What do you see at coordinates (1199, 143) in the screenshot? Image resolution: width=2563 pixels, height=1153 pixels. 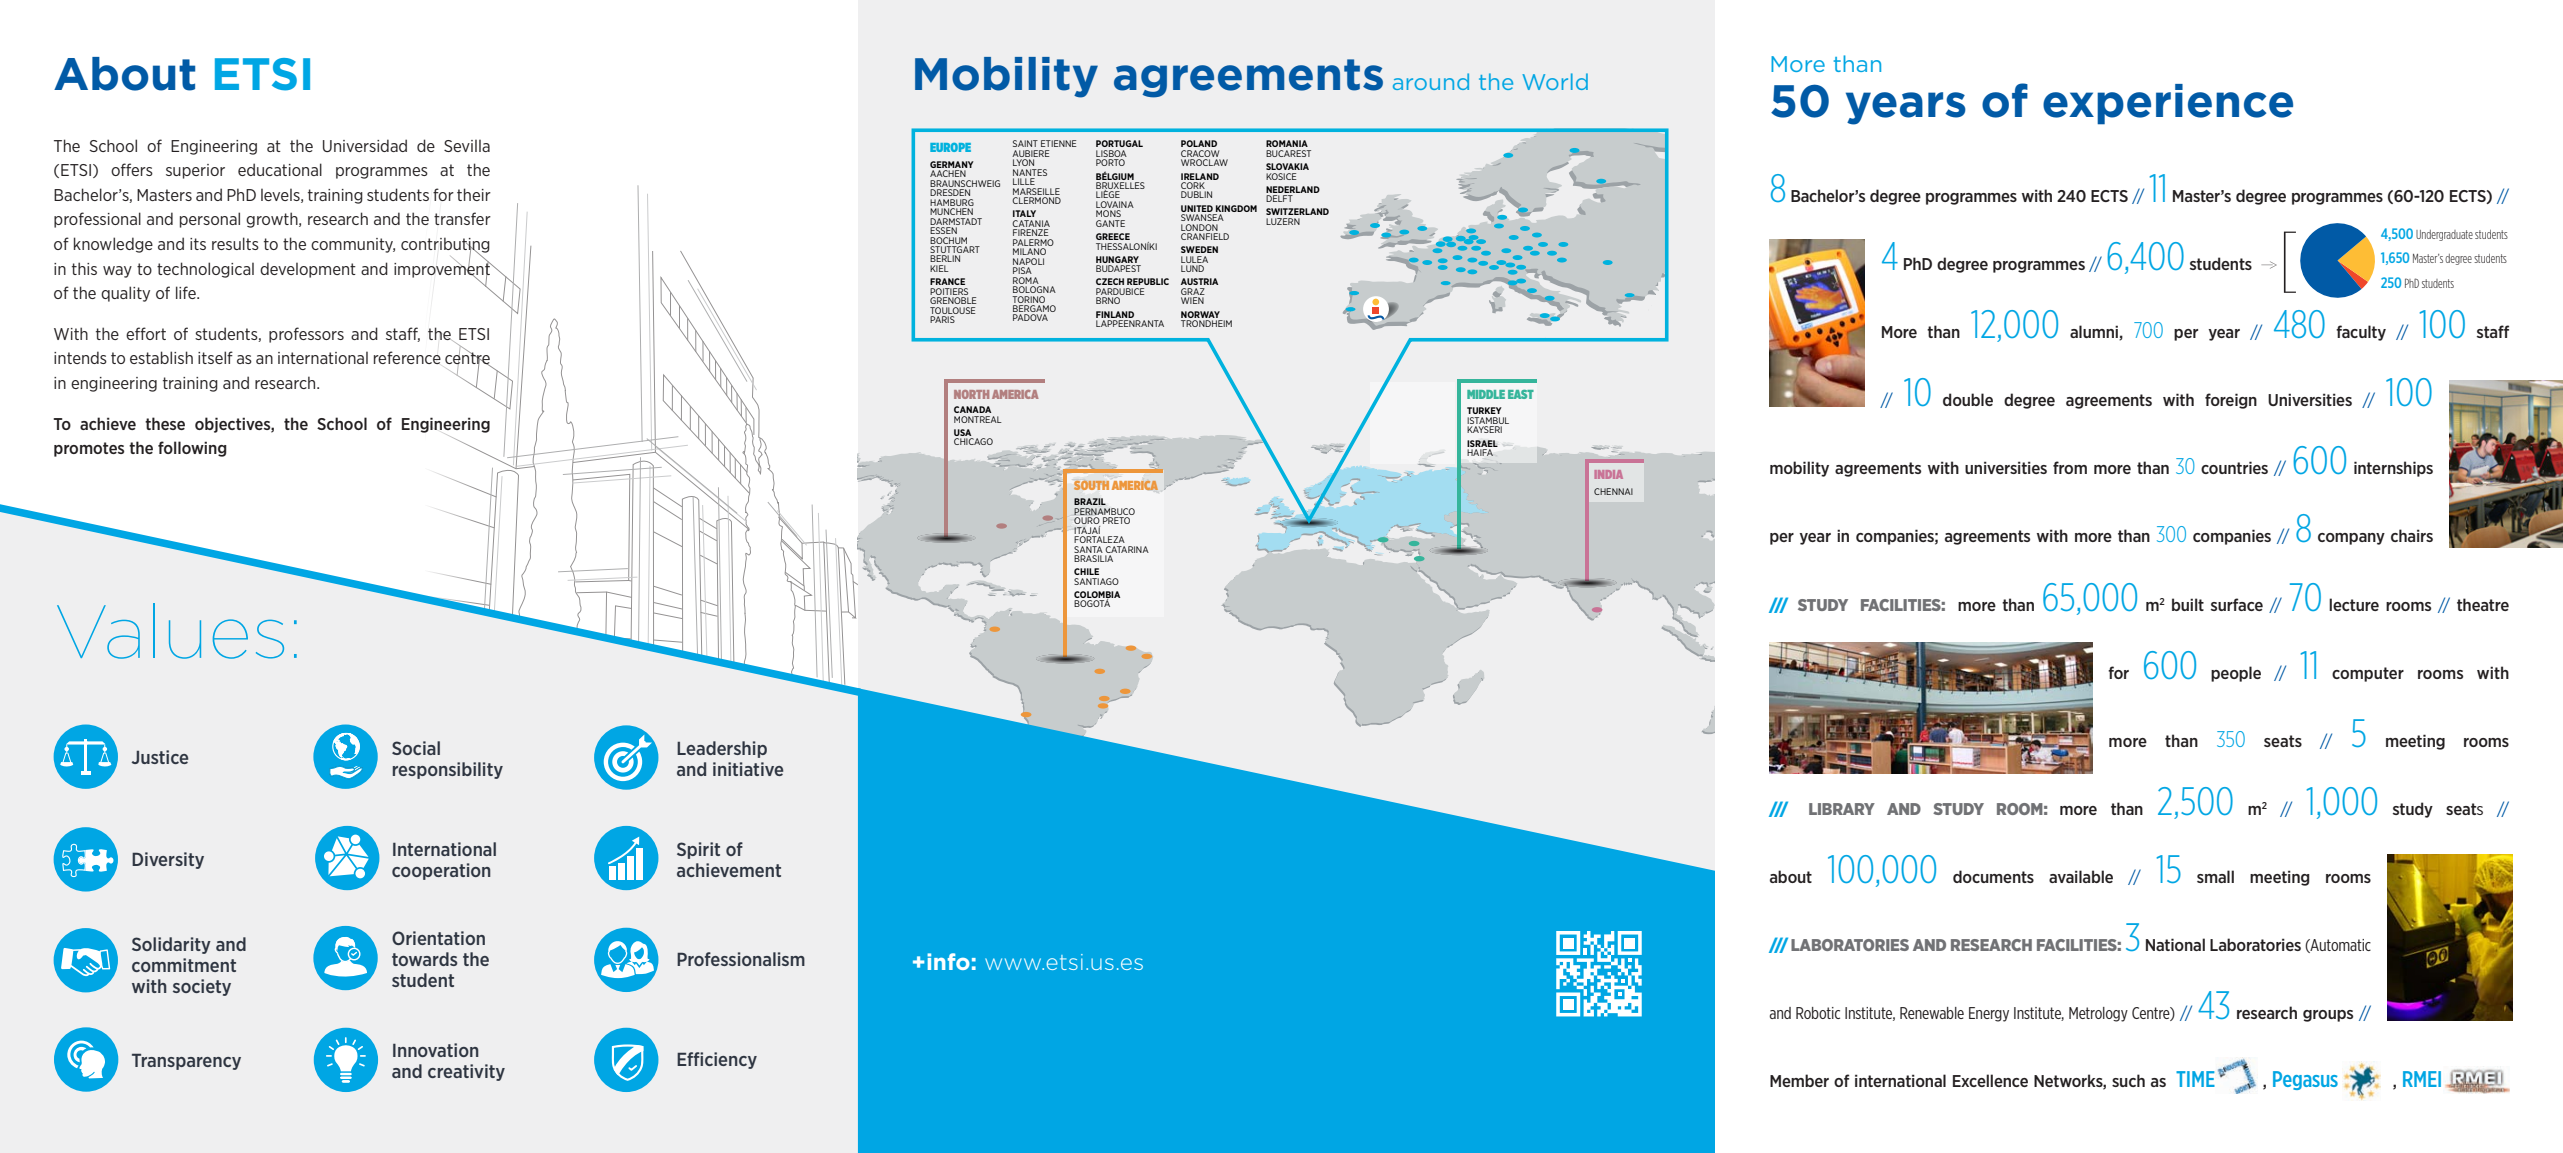 I see `POLAND` at bounding box center [1199, 143].
